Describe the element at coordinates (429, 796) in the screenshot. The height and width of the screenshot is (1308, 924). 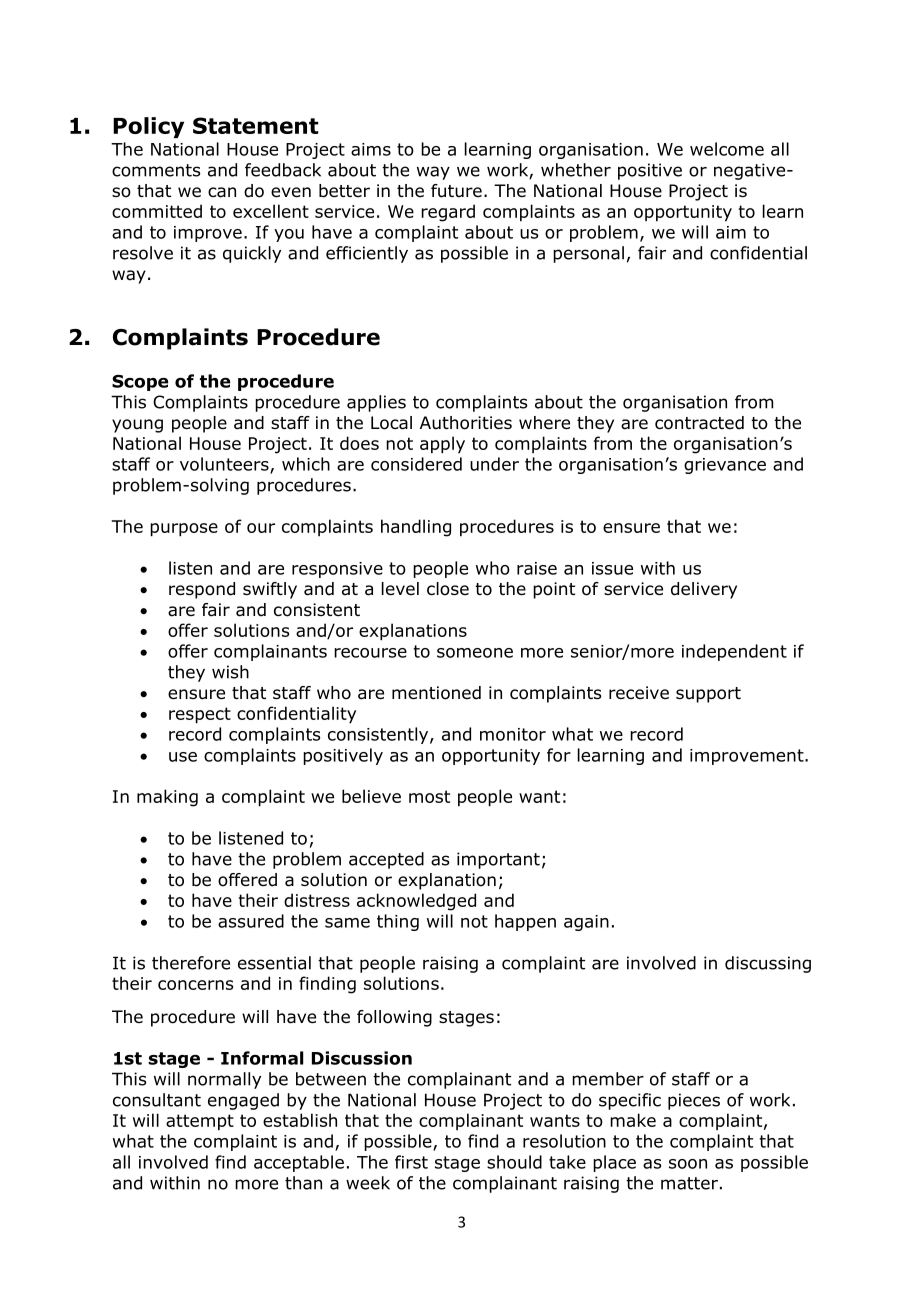
I see `most` at that location.
